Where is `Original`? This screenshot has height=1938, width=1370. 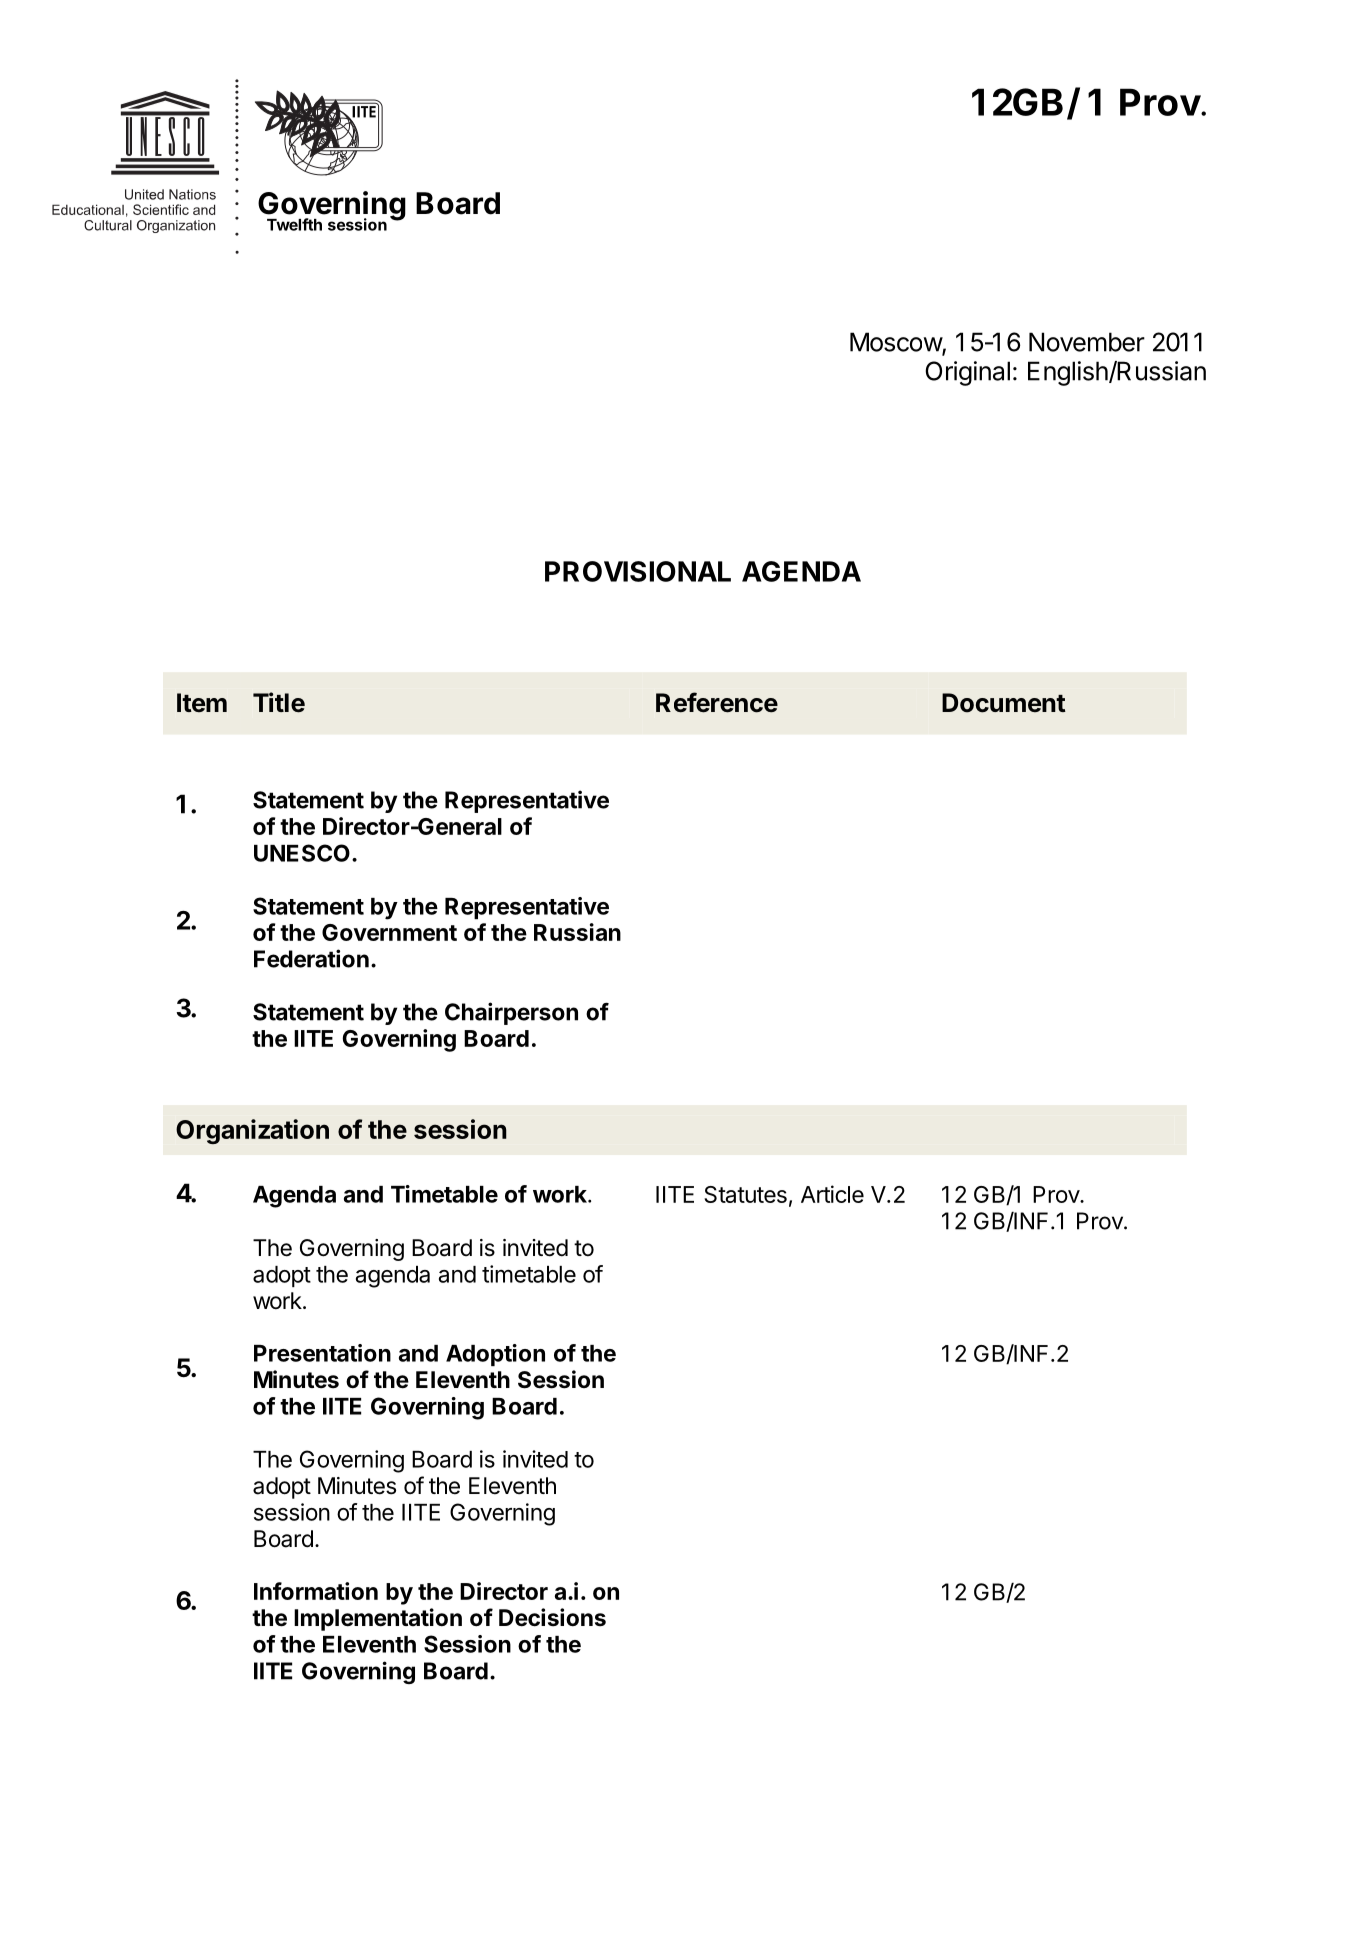
Original is located at coordinates (967, 373).
